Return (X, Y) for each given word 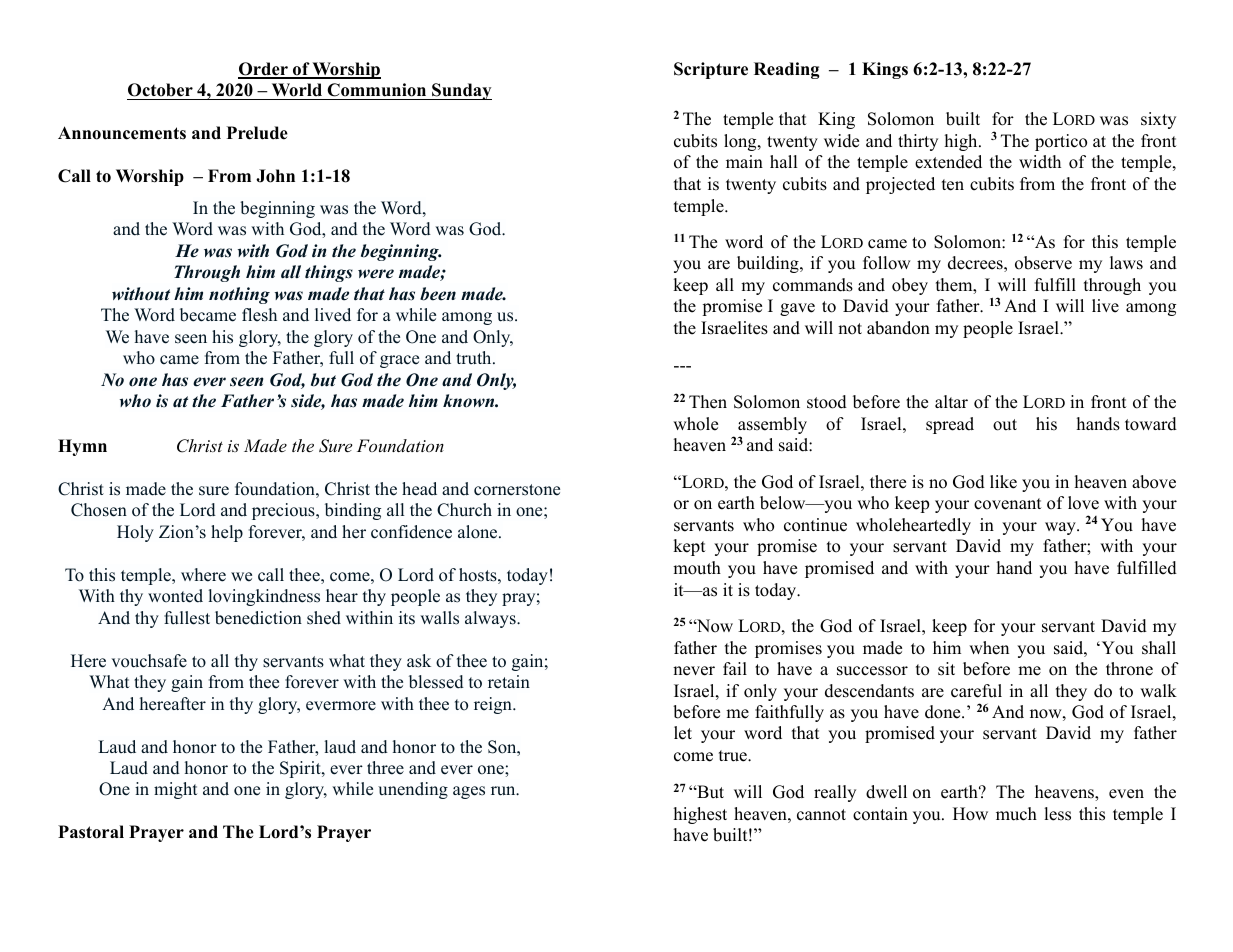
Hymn (82, 447)
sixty (1158, 120)
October (160, 90)
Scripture (711, 70)
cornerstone (517, 490)
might (175, 790)
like (1003, 482)
